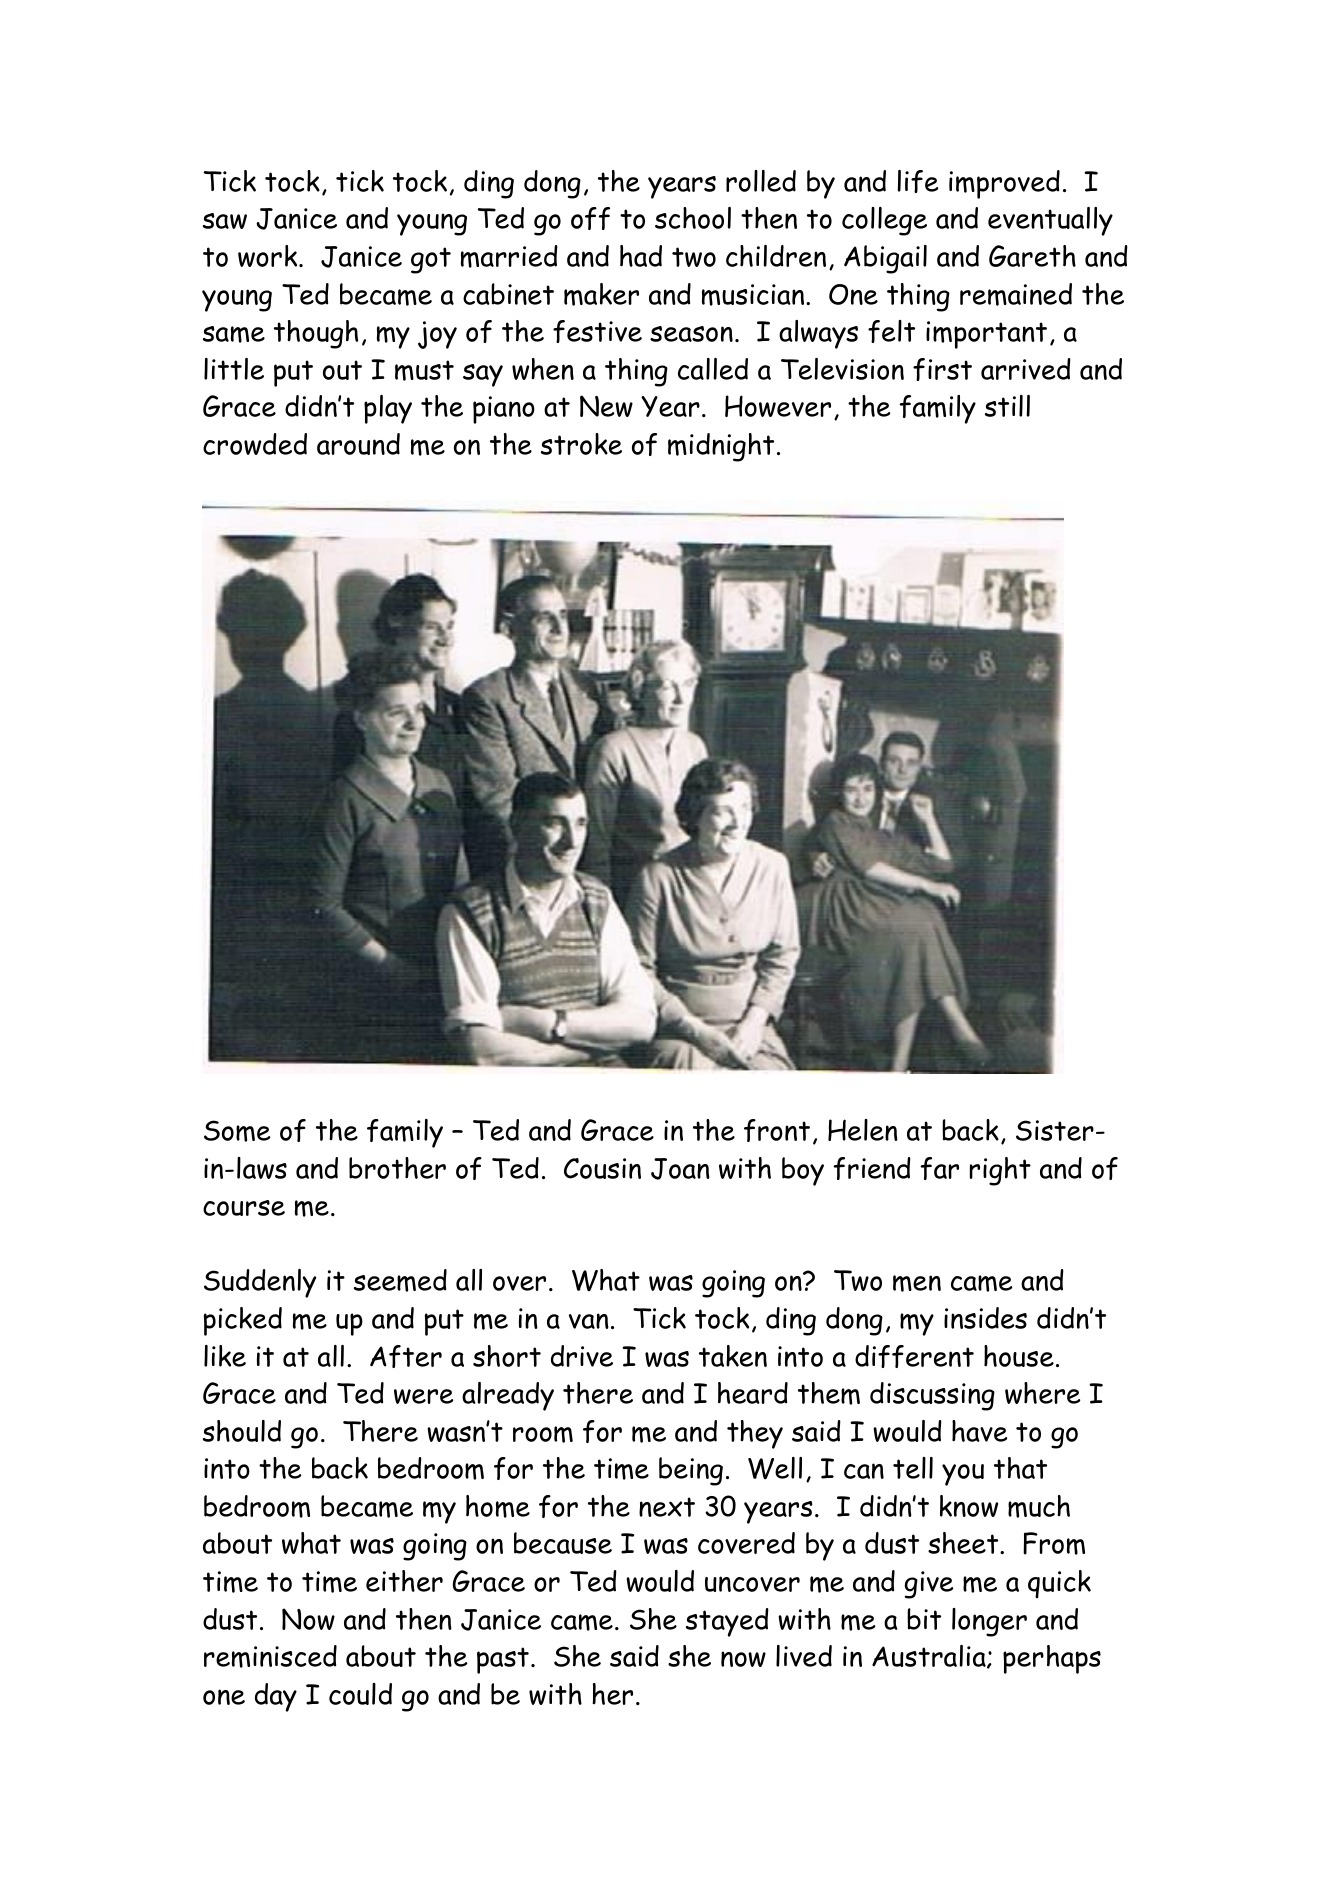  Describe the element at coordinates (863, 1130) in the document. I see `Helen` at that location.
